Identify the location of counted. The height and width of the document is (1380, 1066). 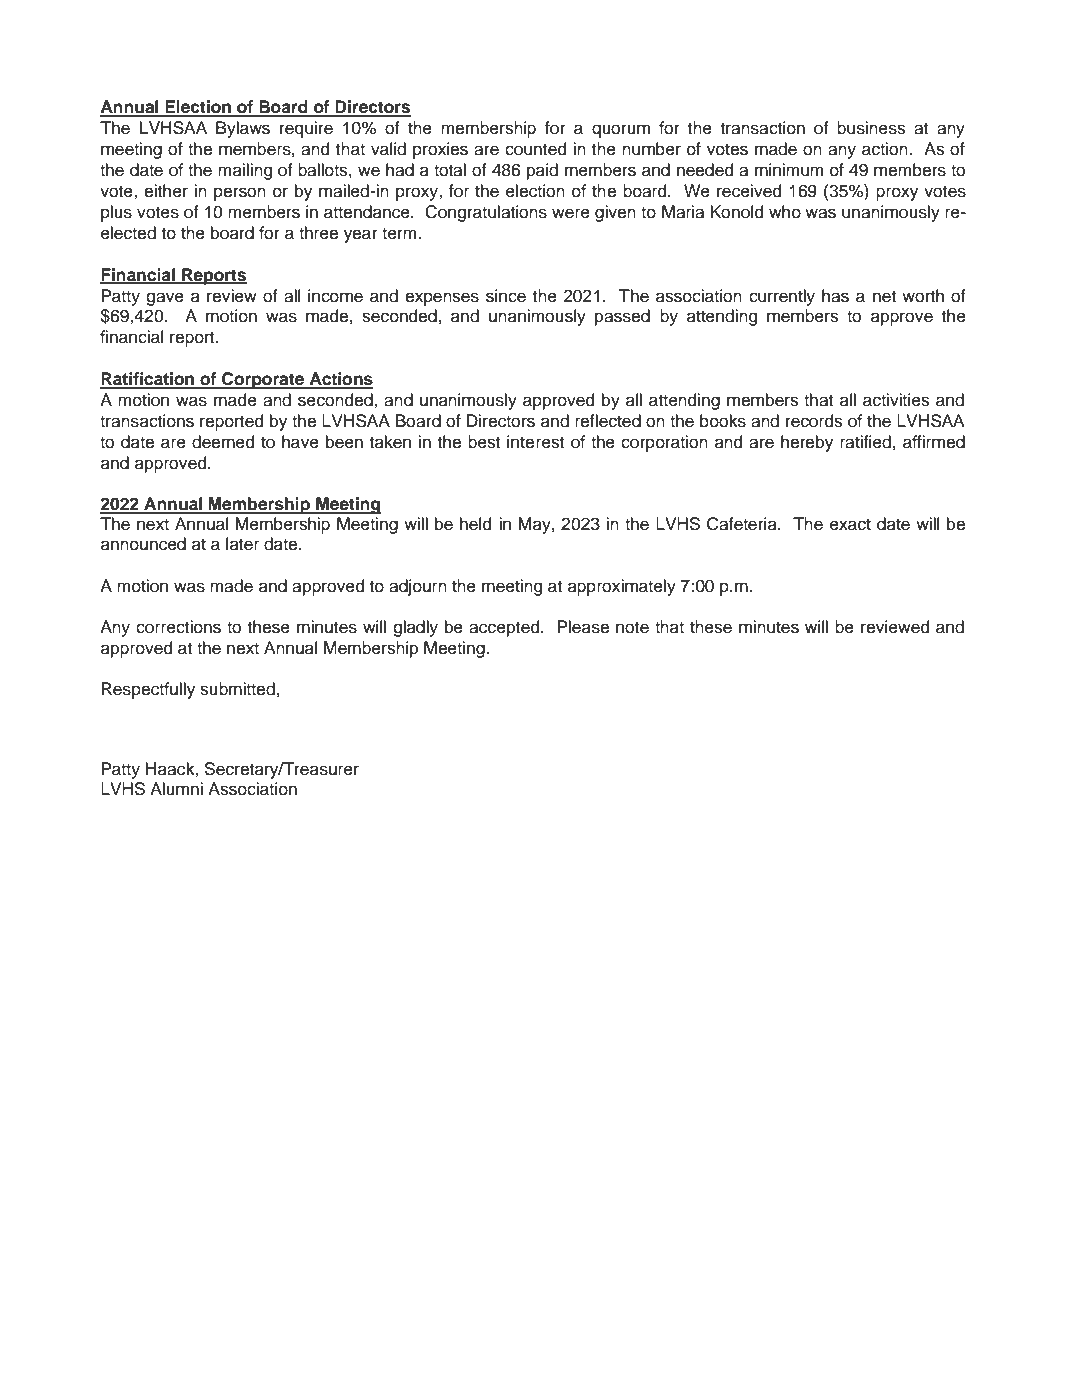
(535, 149).
